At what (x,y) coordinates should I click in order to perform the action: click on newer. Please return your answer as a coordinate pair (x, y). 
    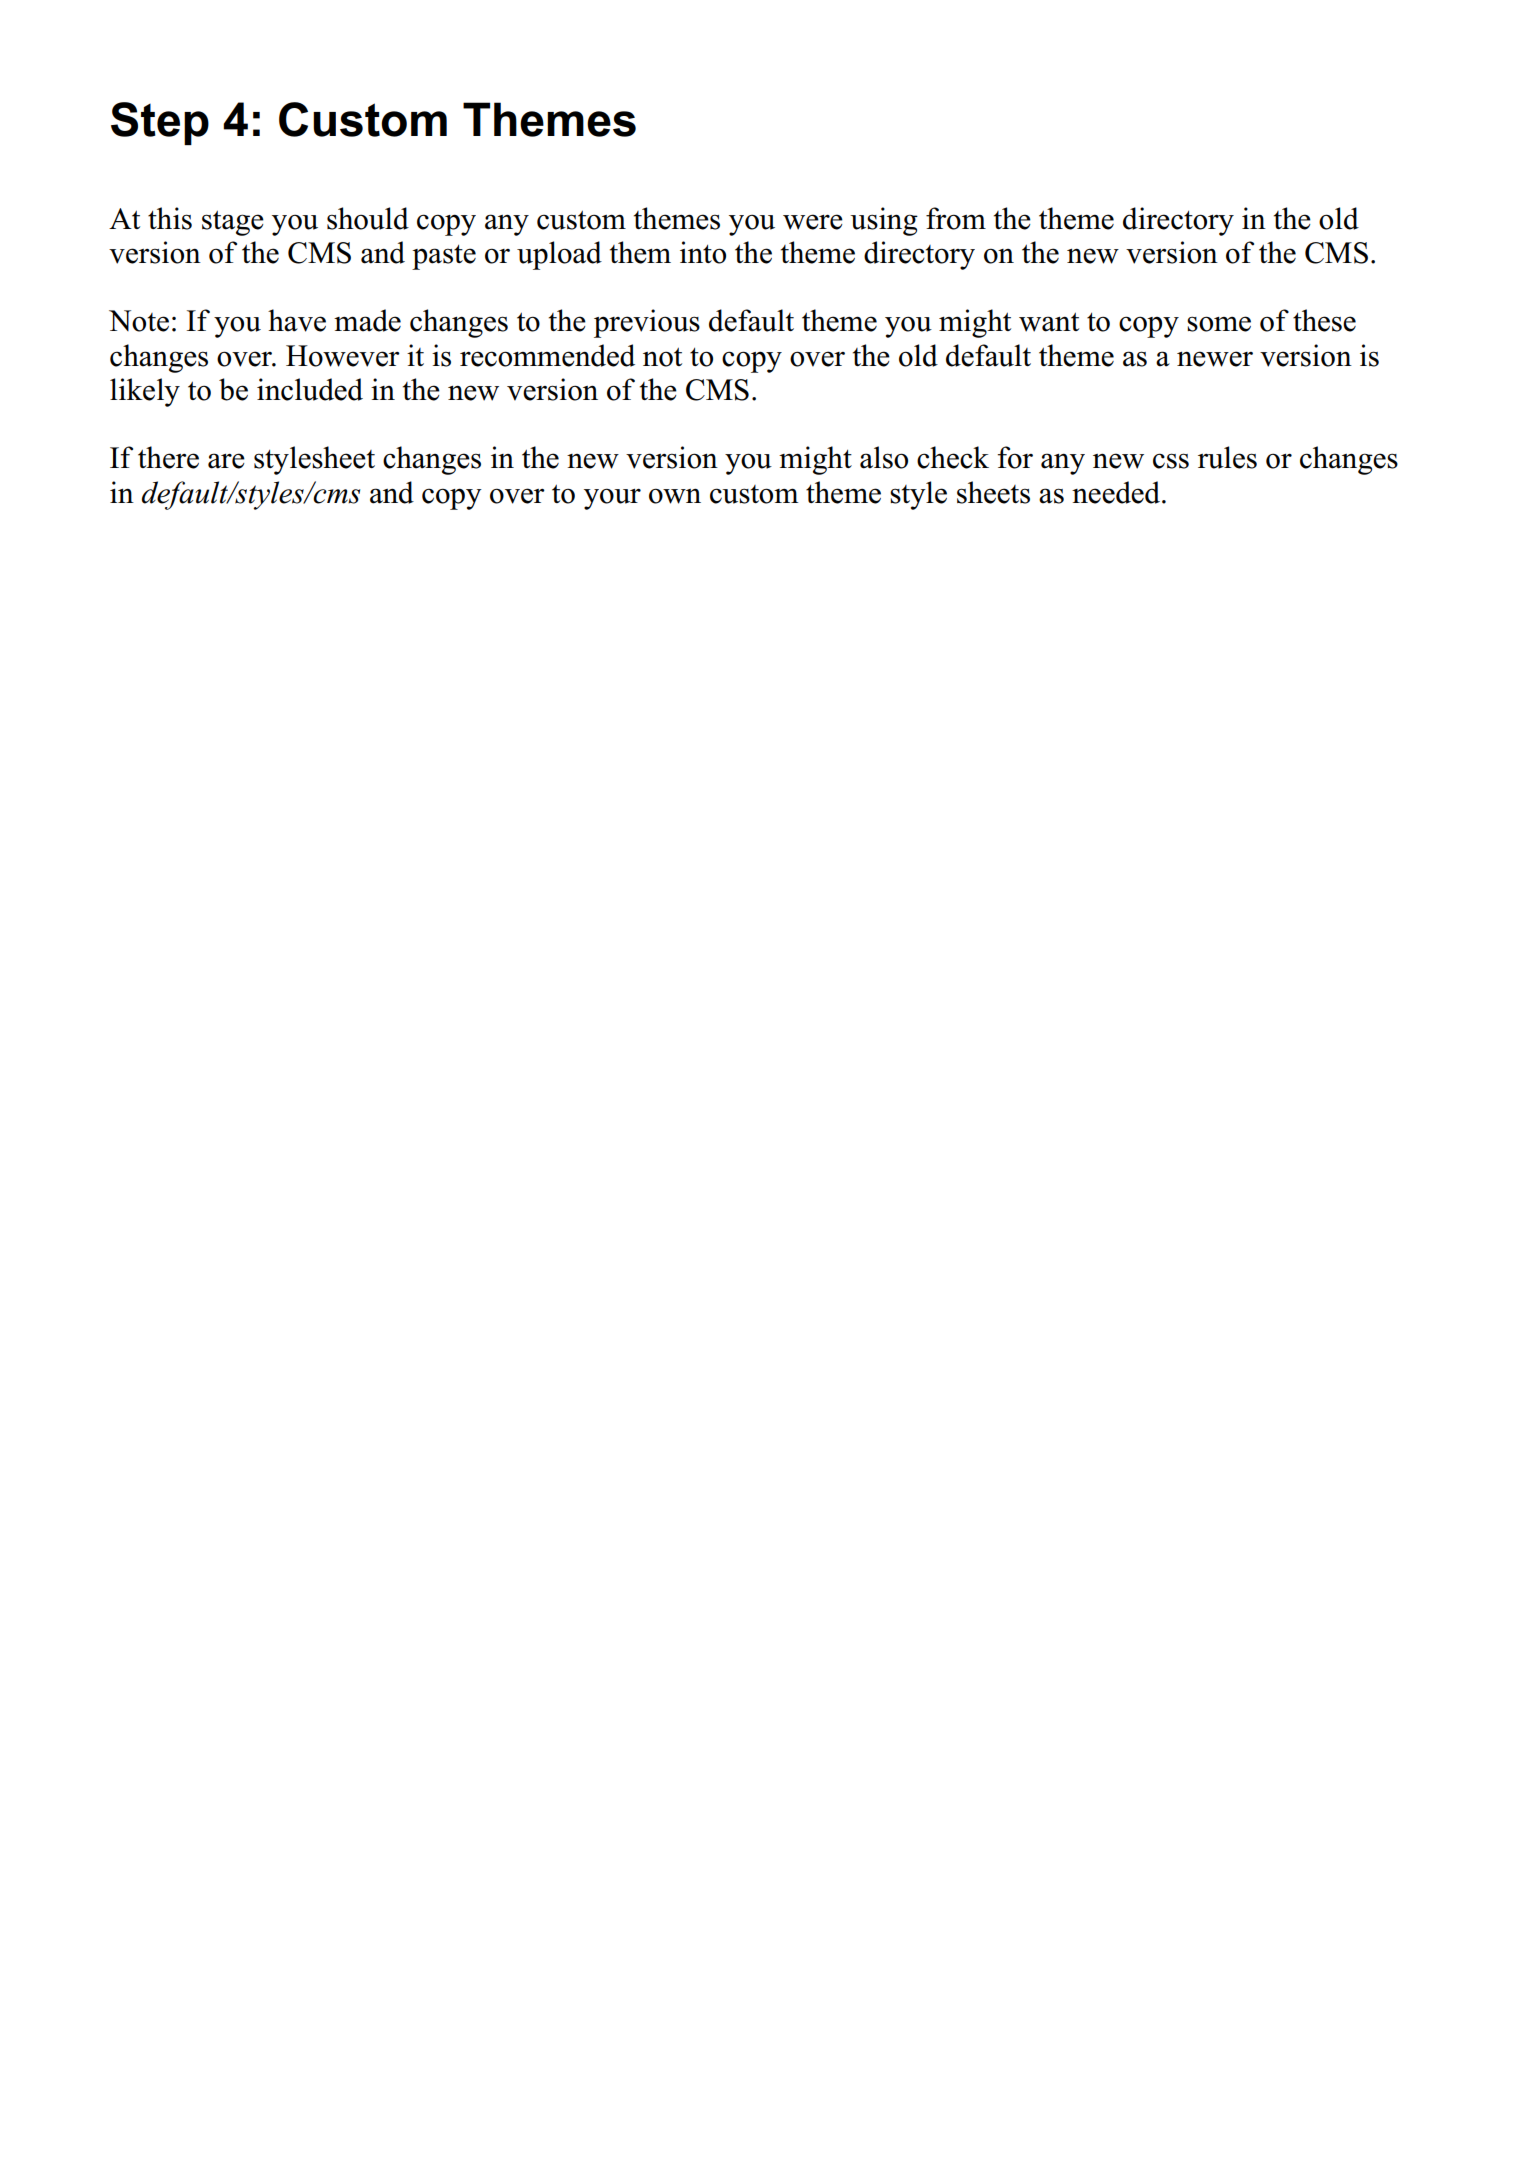
    Looking at the image, I should click on (1215, 359).
